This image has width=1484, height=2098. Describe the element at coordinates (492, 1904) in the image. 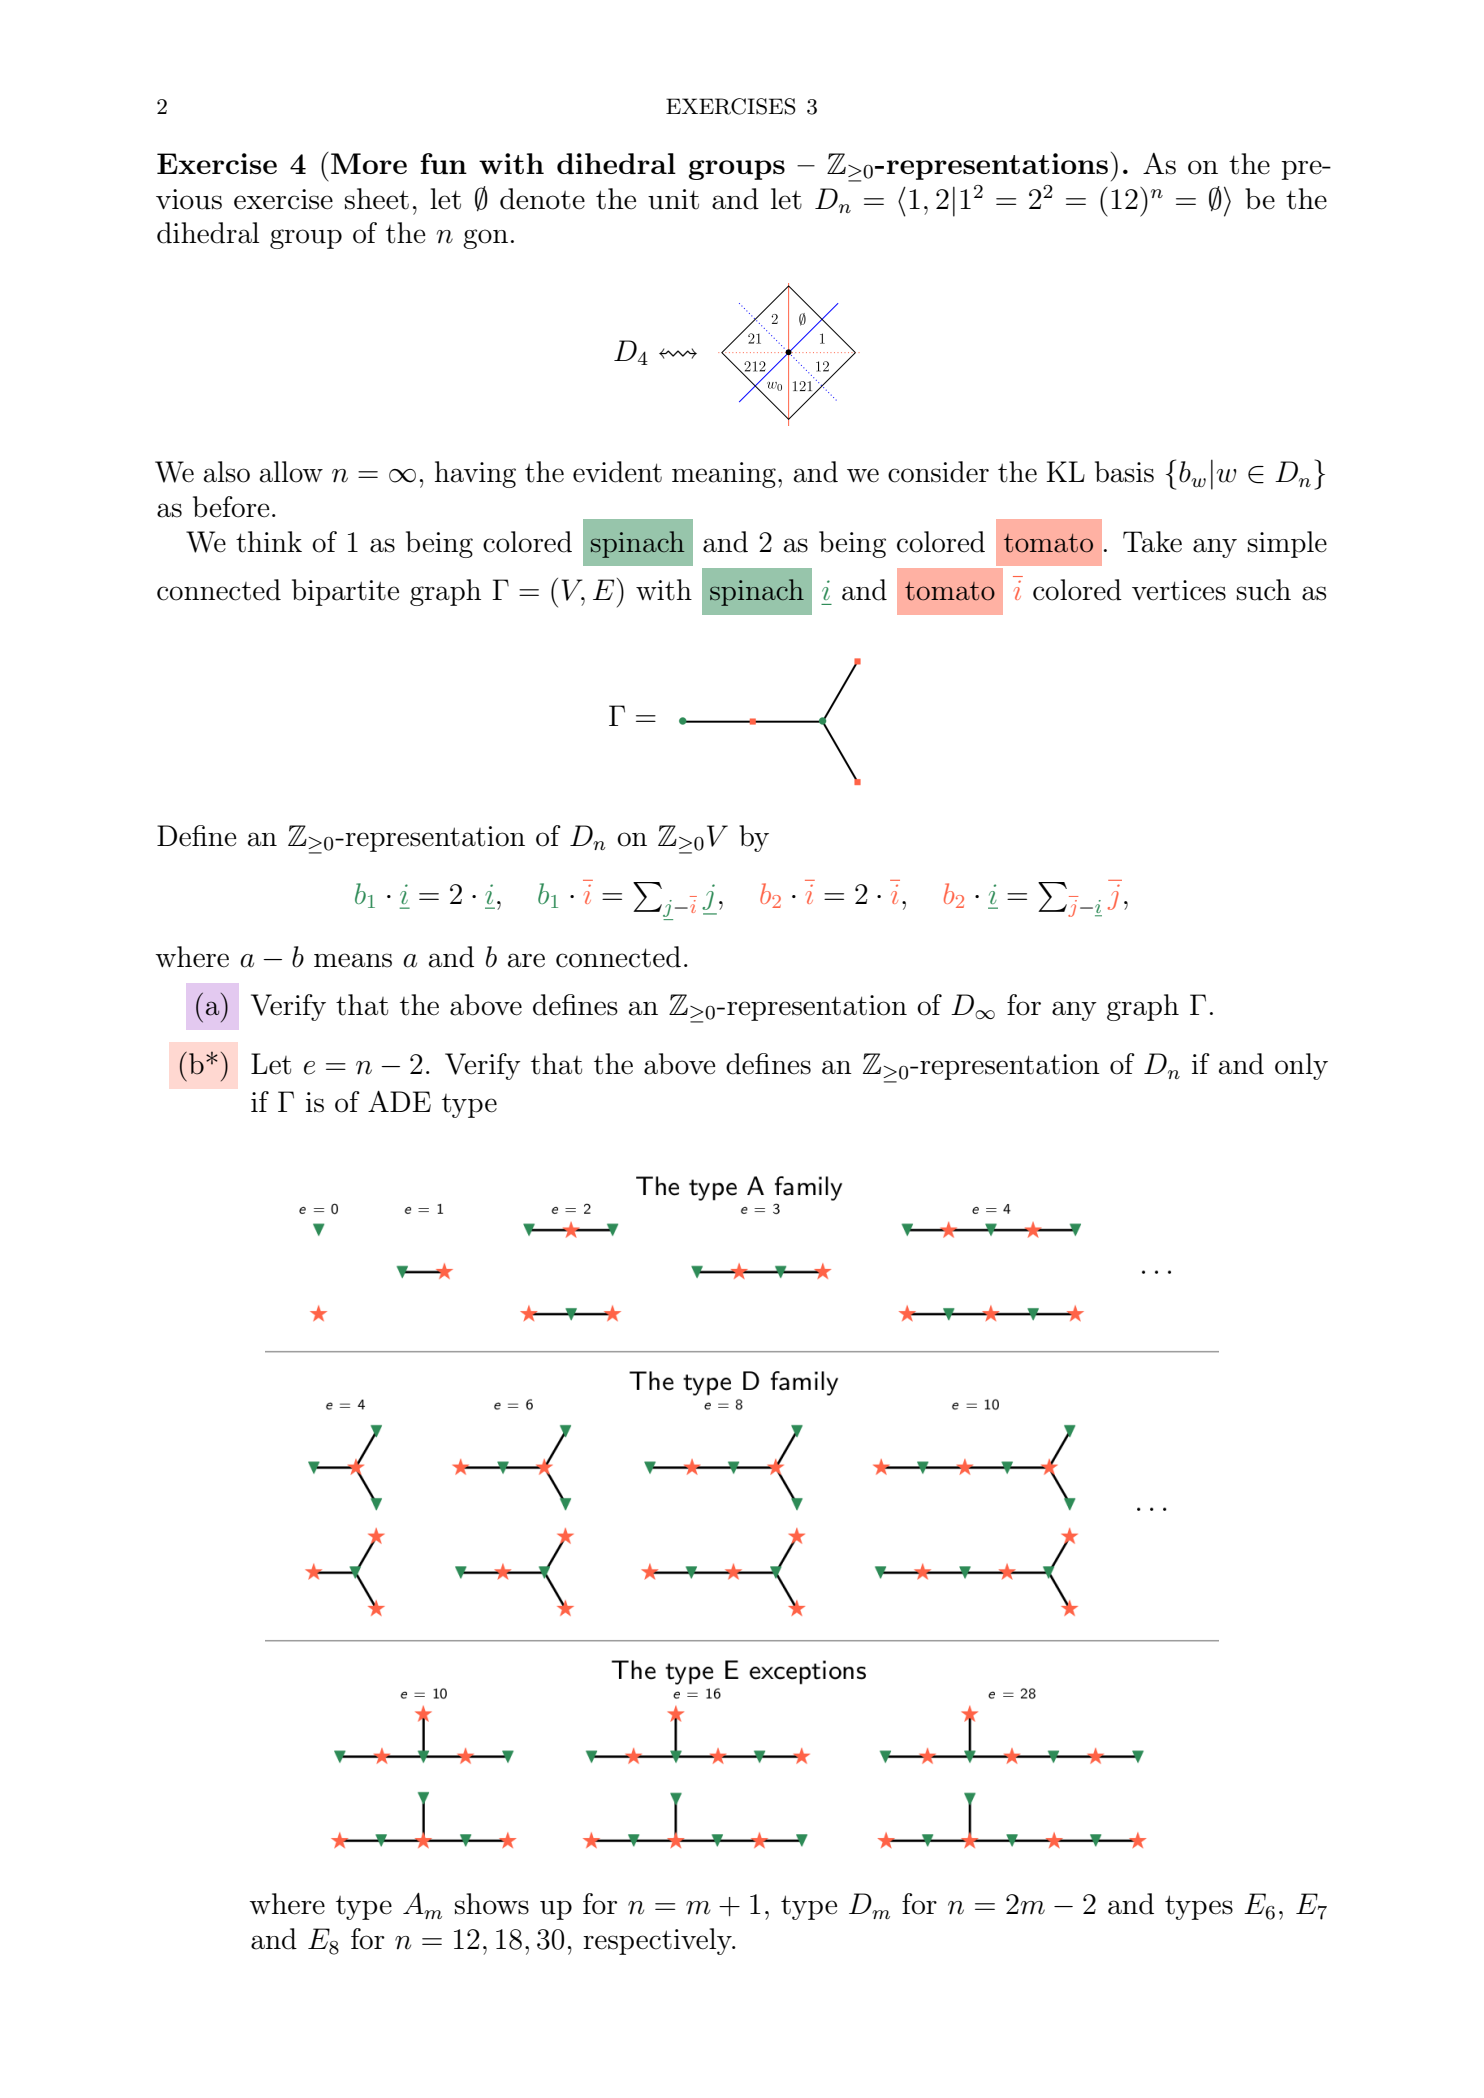

I see `shows` at that location.
